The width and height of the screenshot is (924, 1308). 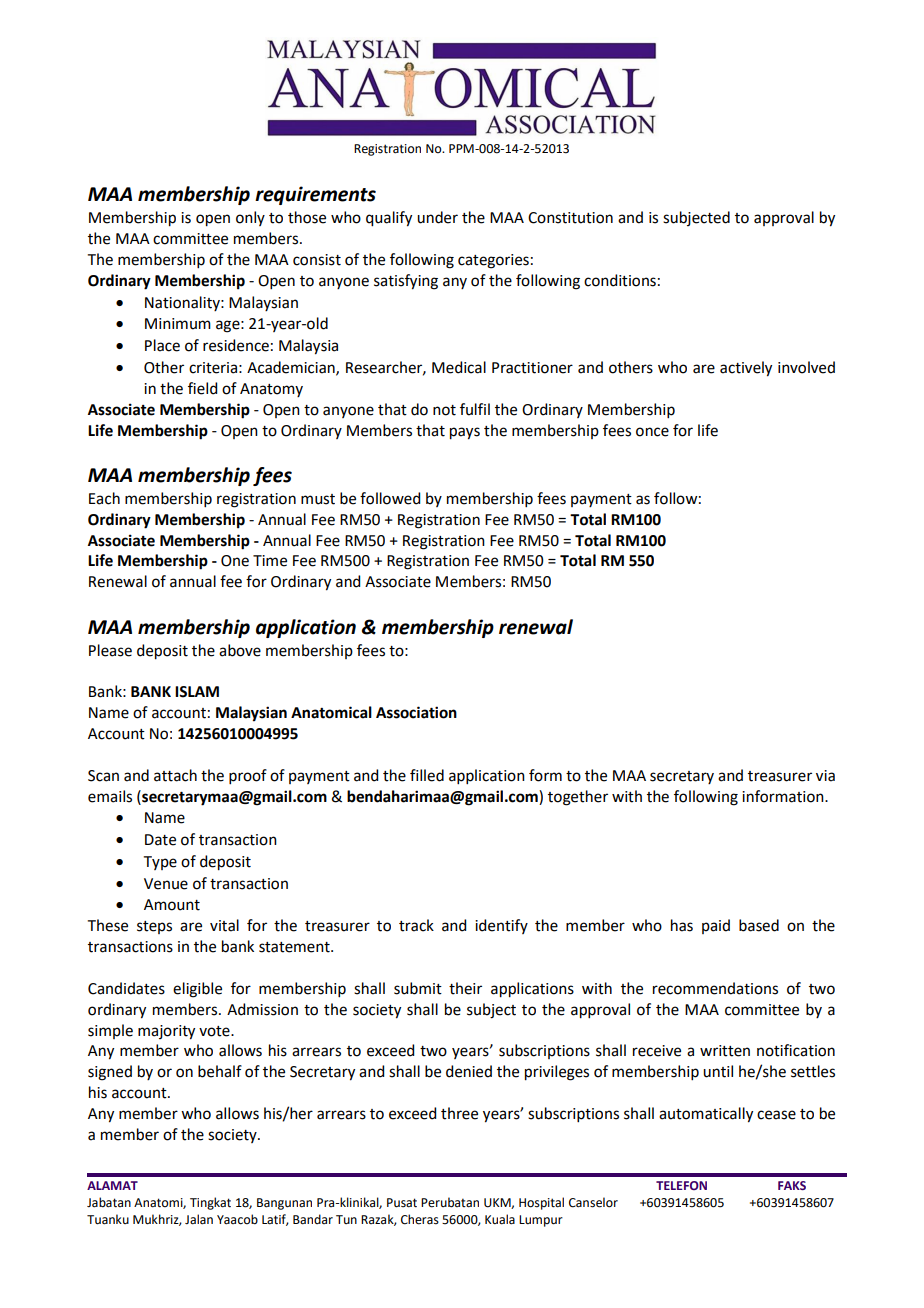 What do you see at coordinates (620, 280) in the screenshot?
I see `conditions` at bounding box center [620, 280].
